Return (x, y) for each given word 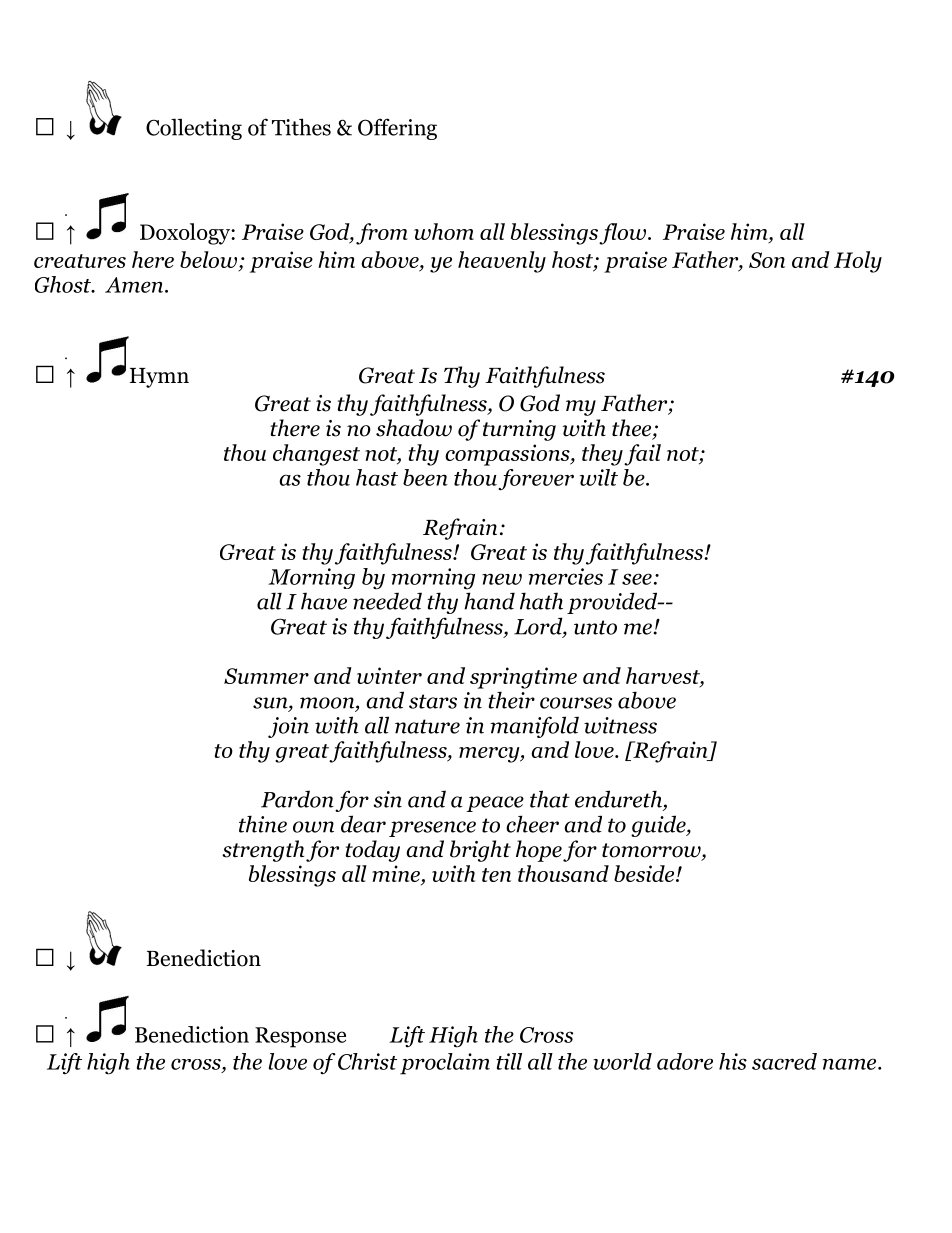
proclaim (445, 1064)
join (288, 727)
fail (642, 455)
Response (300, 1037)
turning (519, 430)
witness (620, 725)
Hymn (159, 378)
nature (427, 726)
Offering (397, 129)
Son (767, 260)
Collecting (194, 129)
